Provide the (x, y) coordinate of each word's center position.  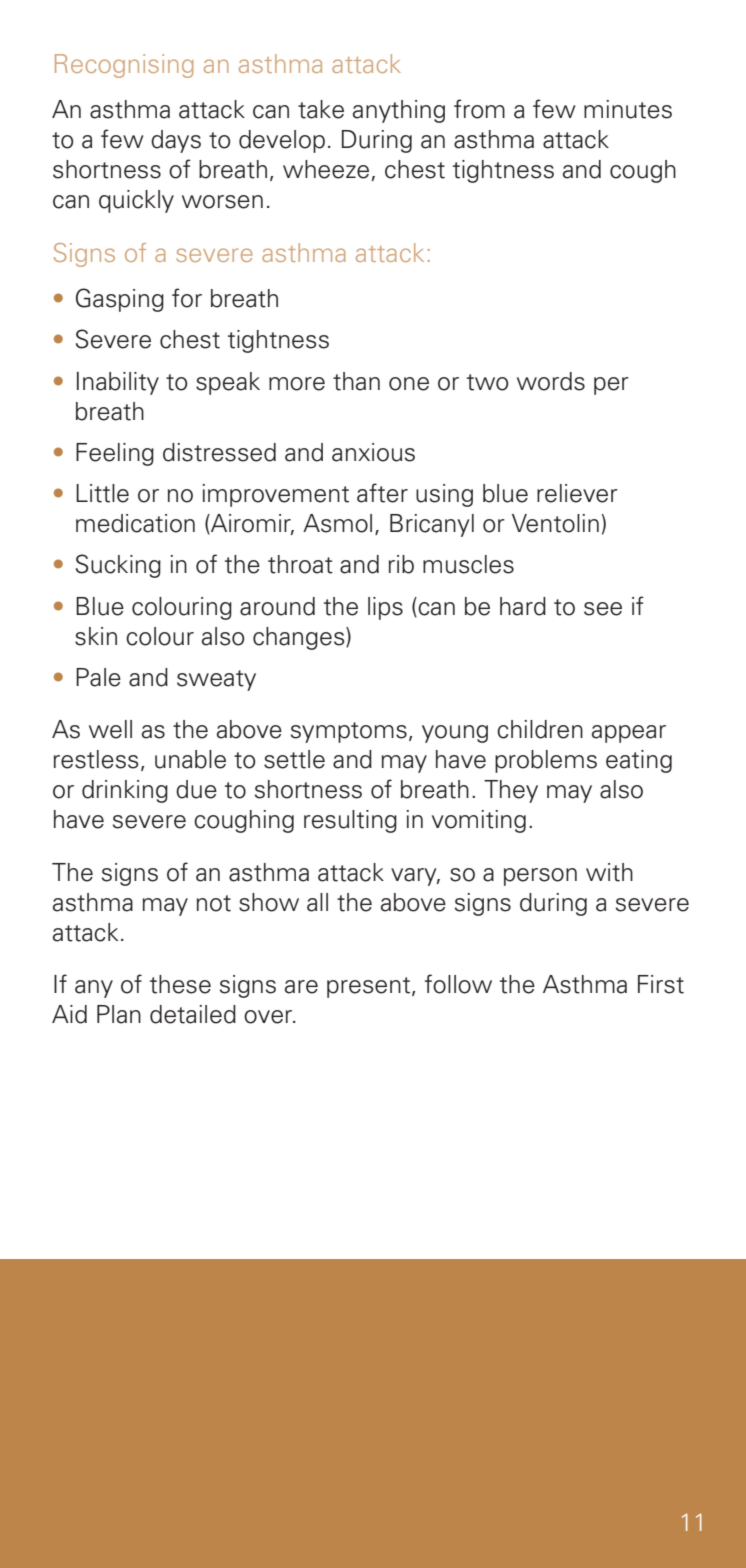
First (661, 984)
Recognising (124, 66)
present (368, 987)
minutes (628, 109)
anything (399, 111)
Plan (119, 1014)
